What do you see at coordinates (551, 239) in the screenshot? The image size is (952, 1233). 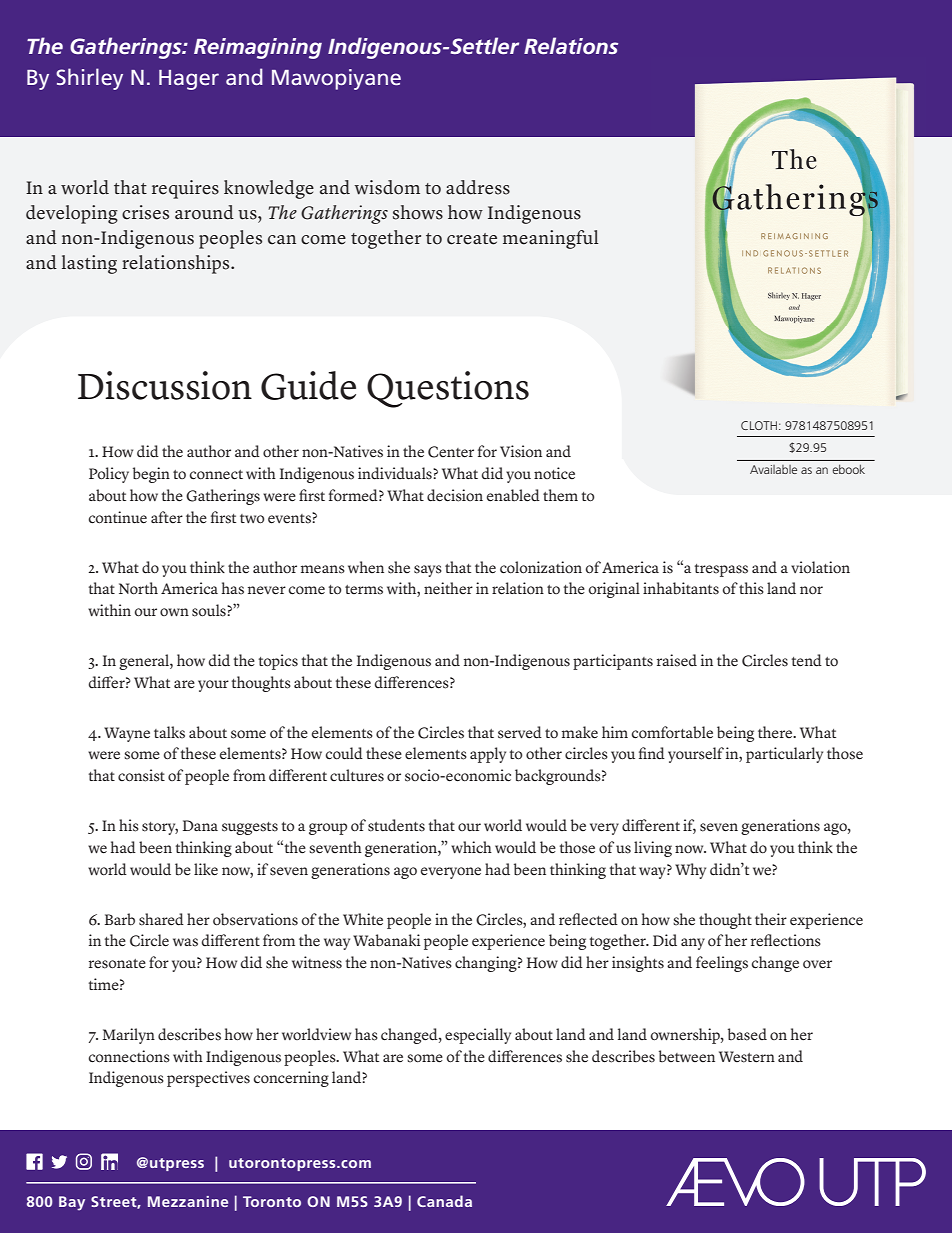 I see `meaningful` at bounding box center [551, 239].
